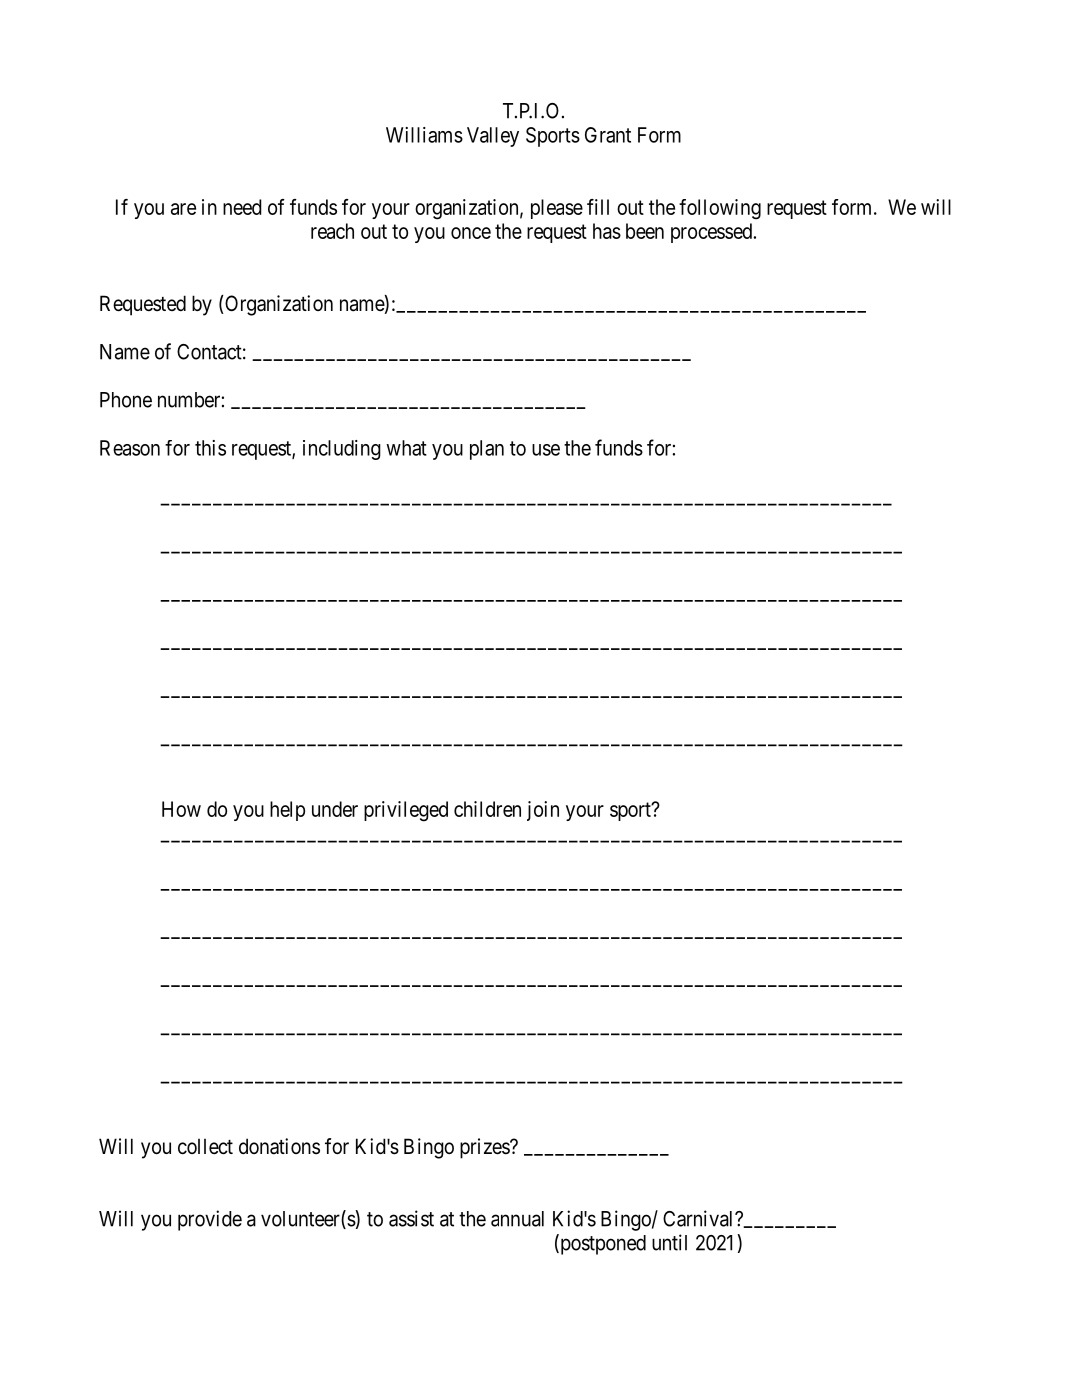 The height and width of the page is (1382, 1068). I want to click on join, so click(543, 811).
